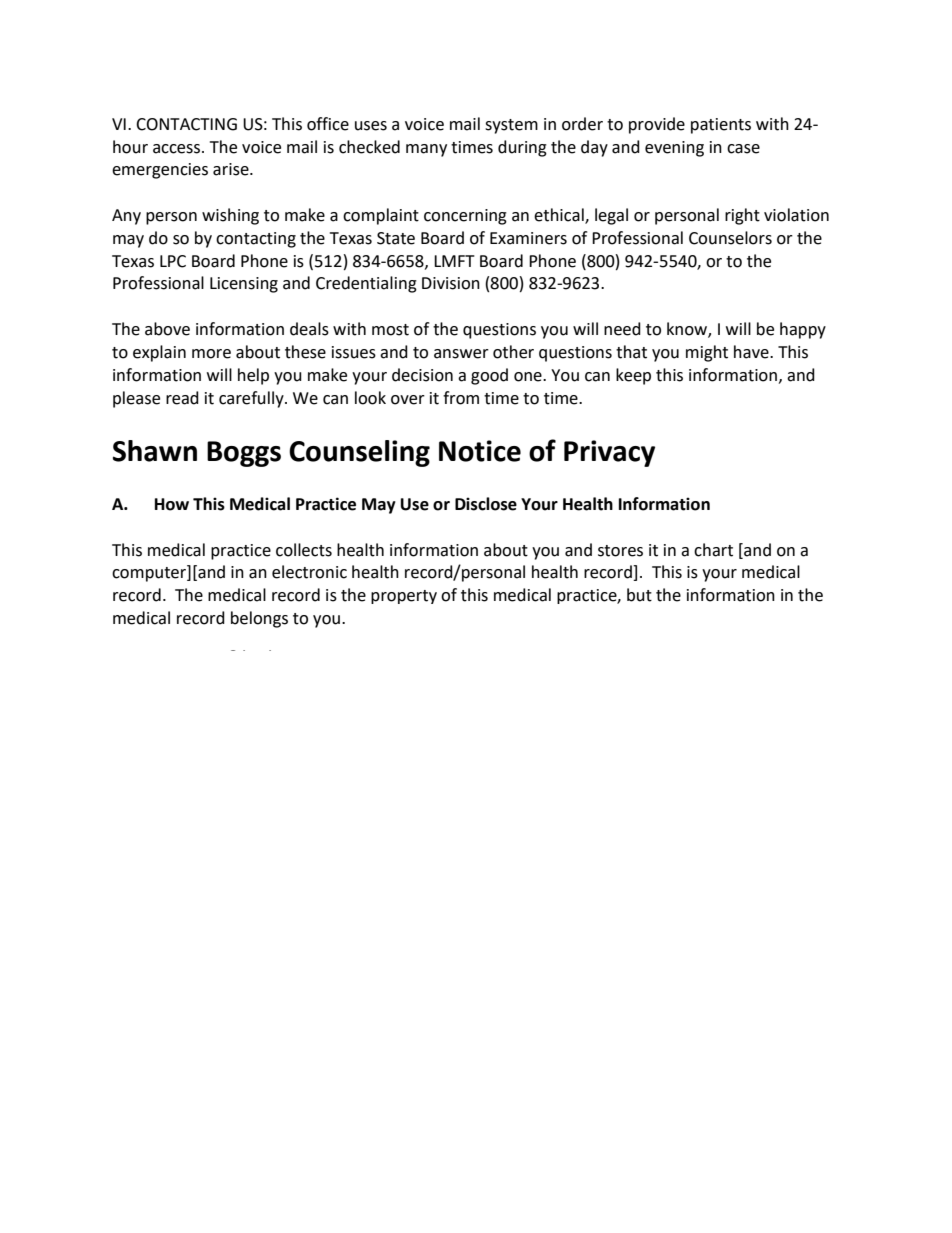 This screenshot has height=1233, width=952. Describe the element at coordinates (743, 149) in the screenshot. I see `case` at that location.
